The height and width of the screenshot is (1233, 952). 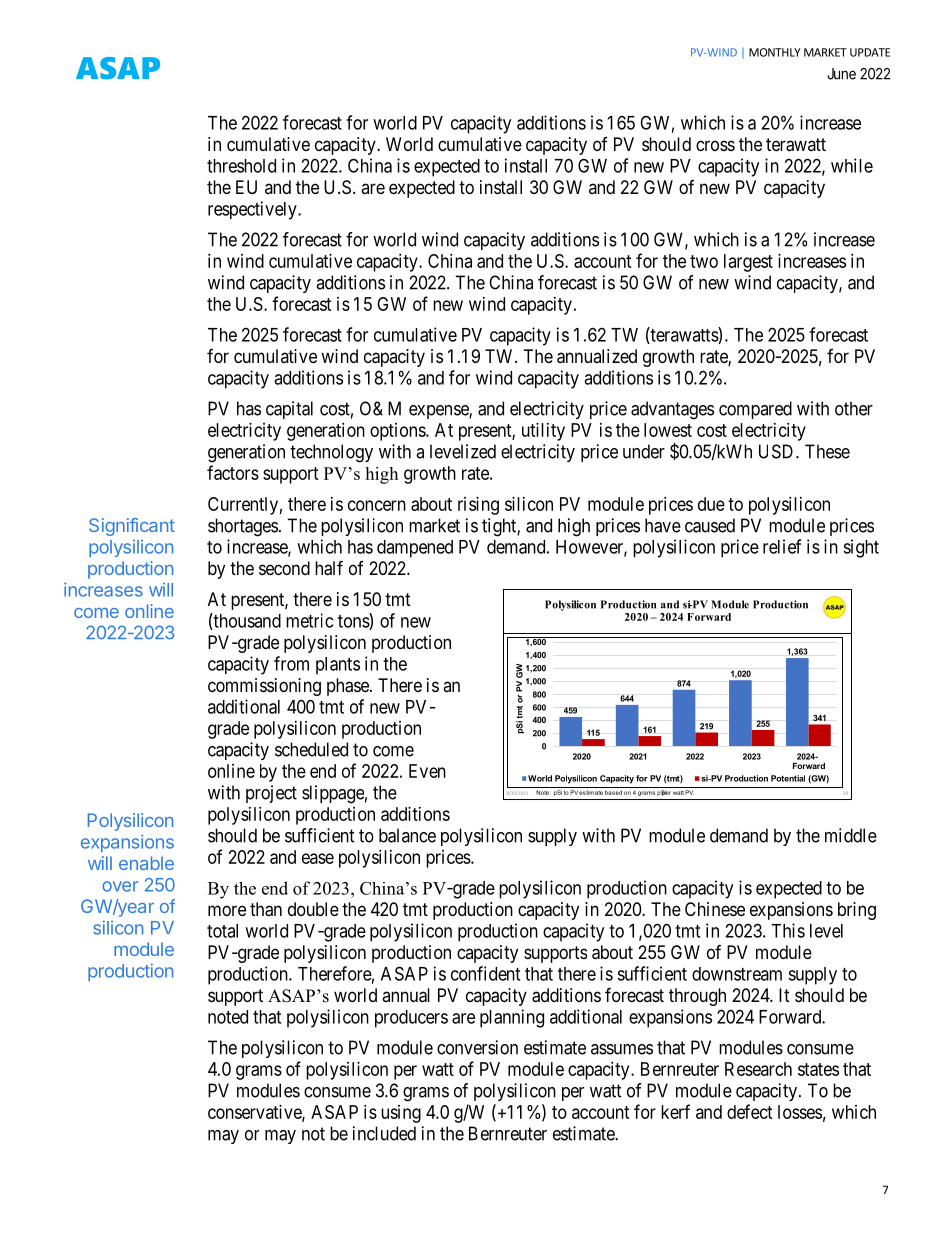 I want to click on cross, so click(x=715, y=145).
